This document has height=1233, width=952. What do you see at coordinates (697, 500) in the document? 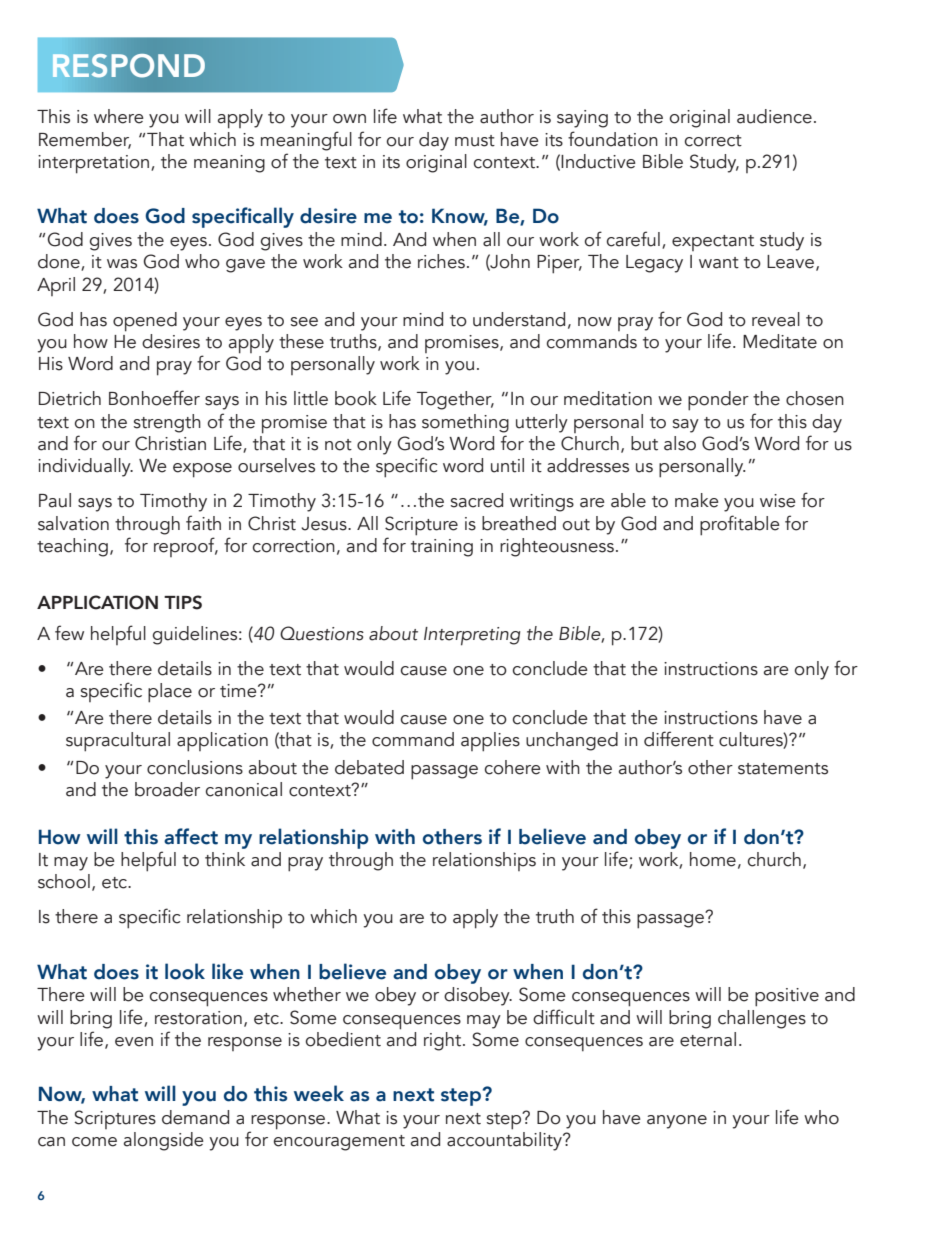
I see `make` at bounding box center [697, 500].
